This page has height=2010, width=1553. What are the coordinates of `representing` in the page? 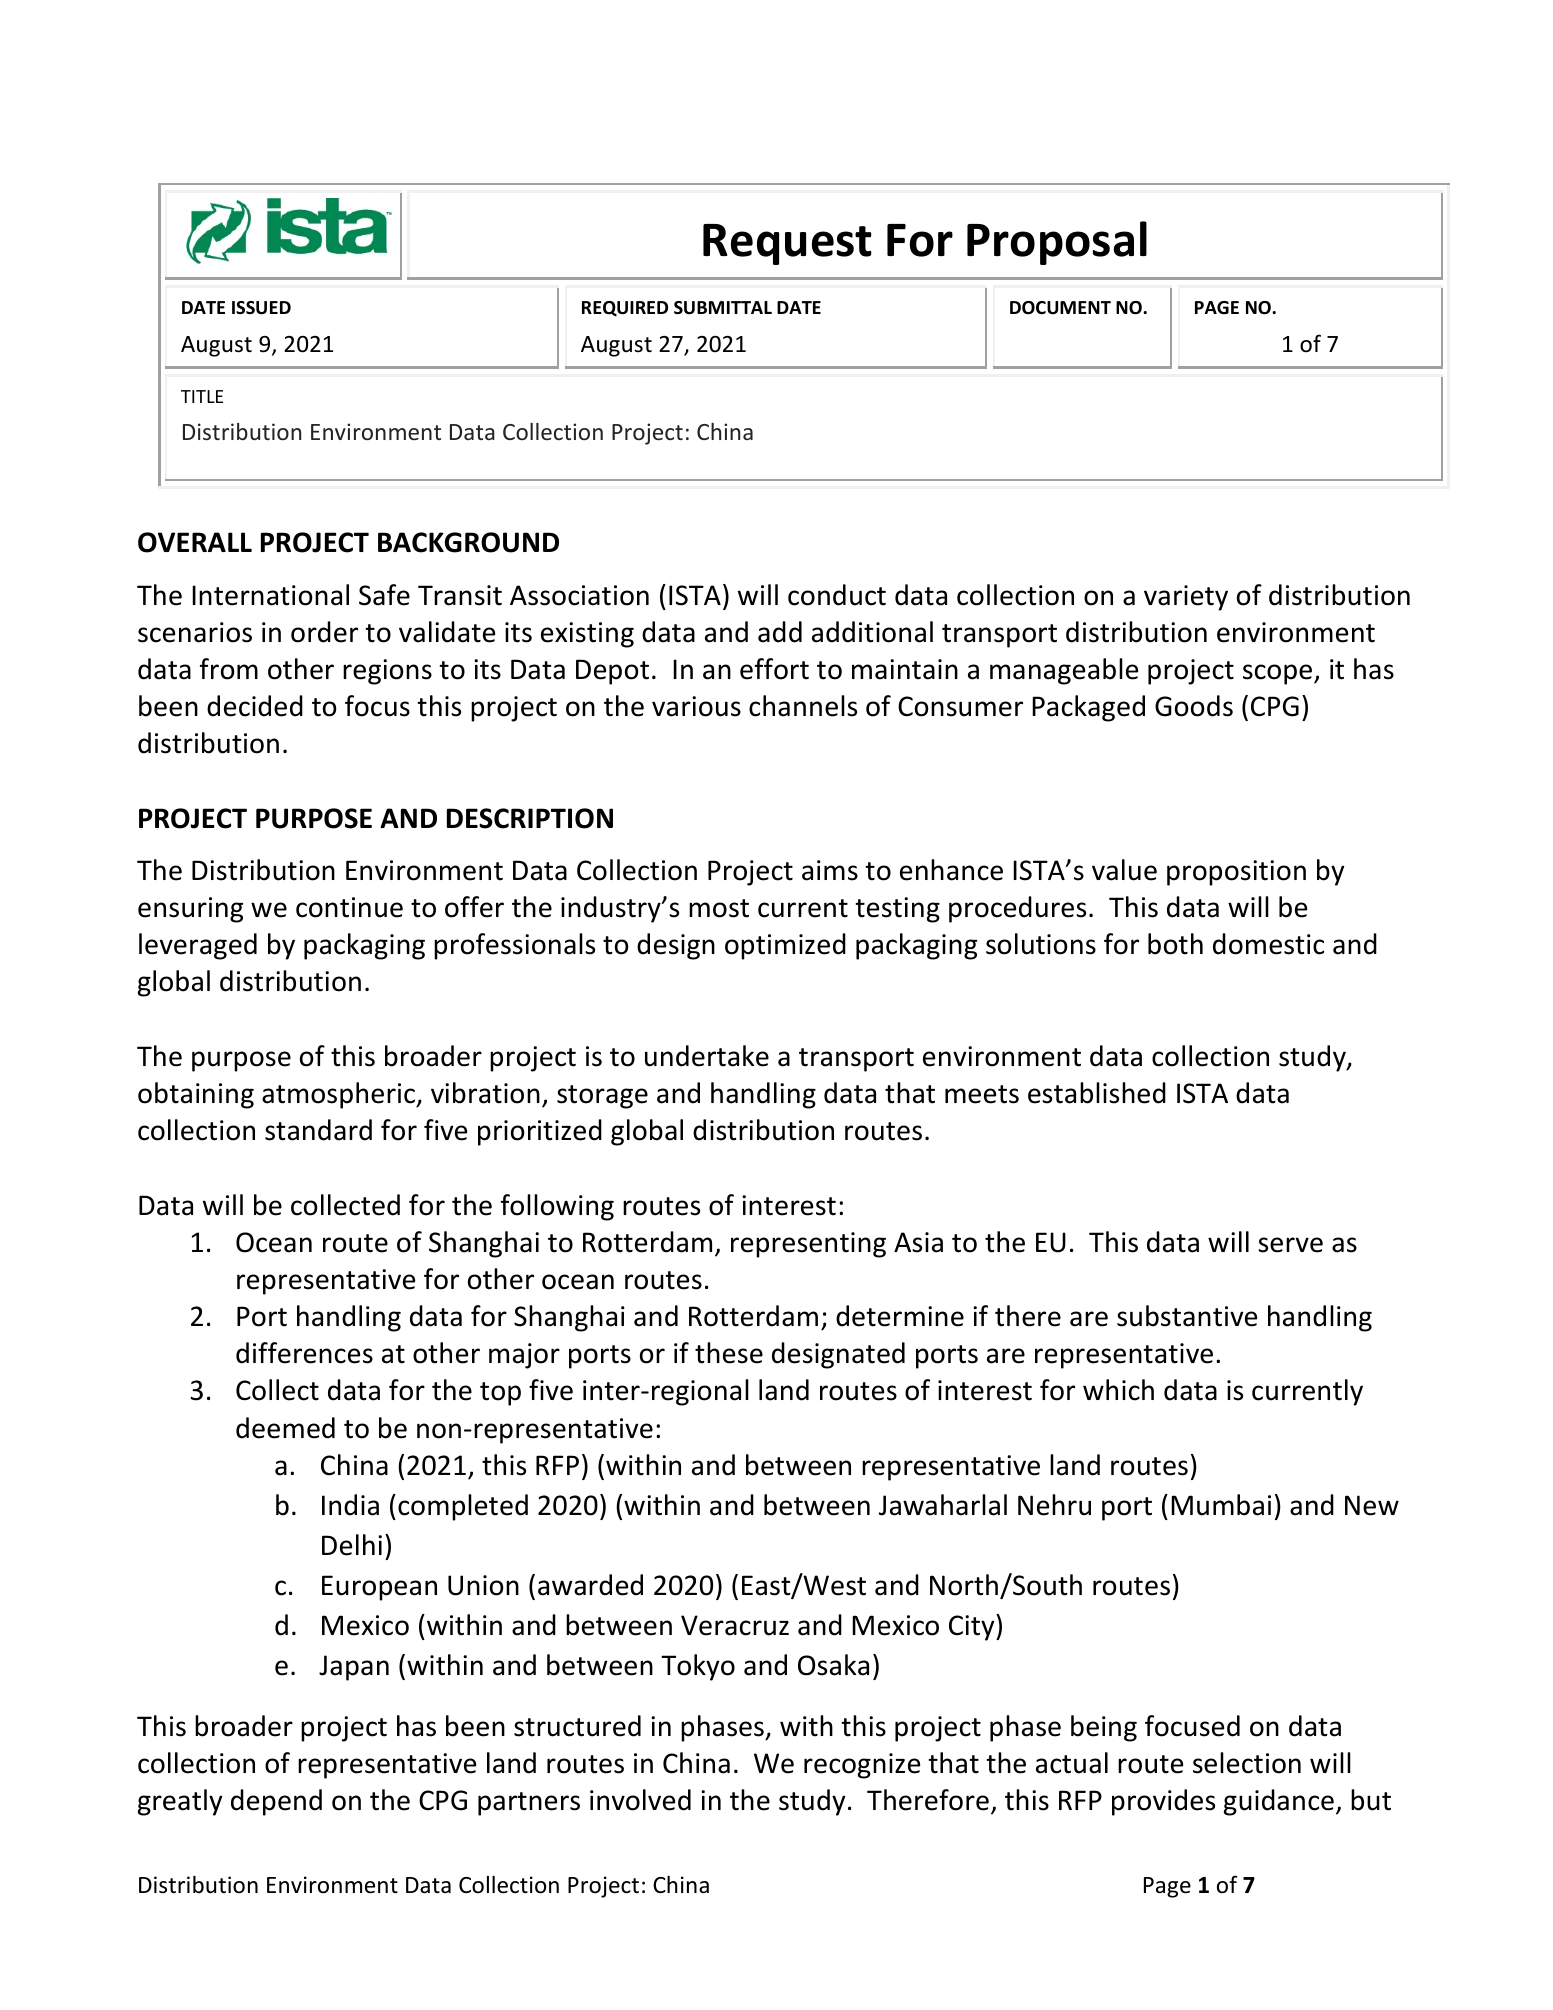 It's located at (808, 1245).
